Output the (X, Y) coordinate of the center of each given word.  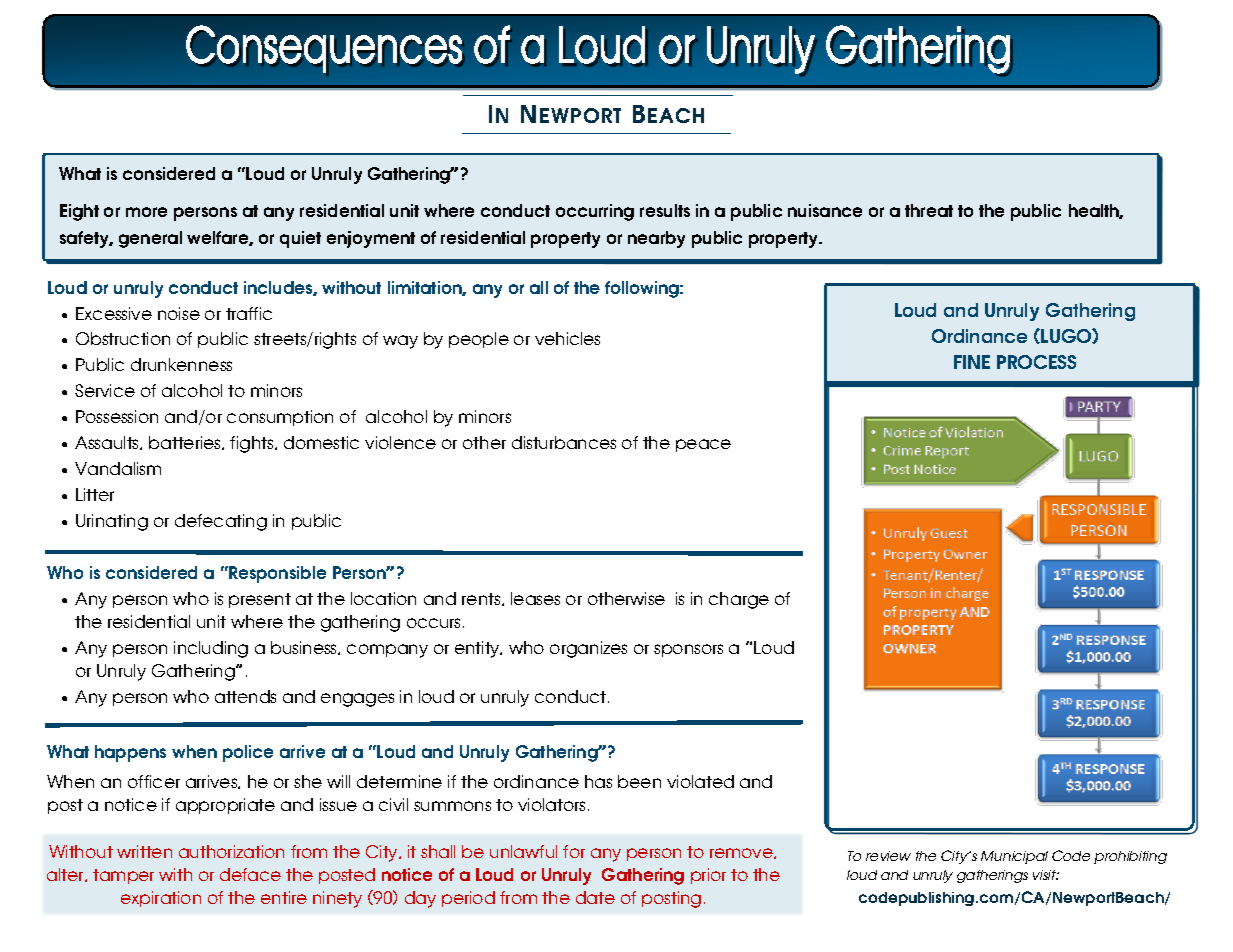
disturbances (564, 442)
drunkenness (181, 364)
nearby (656, 239)
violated (700, 781)
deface (250, 874)
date (595, 897)
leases (535, 598)
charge (739, 600)
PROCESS (1036, 362)
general (150, 239)
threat (929, 210)
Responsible (276, 574)
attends (245, 696)
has (598, 781)
